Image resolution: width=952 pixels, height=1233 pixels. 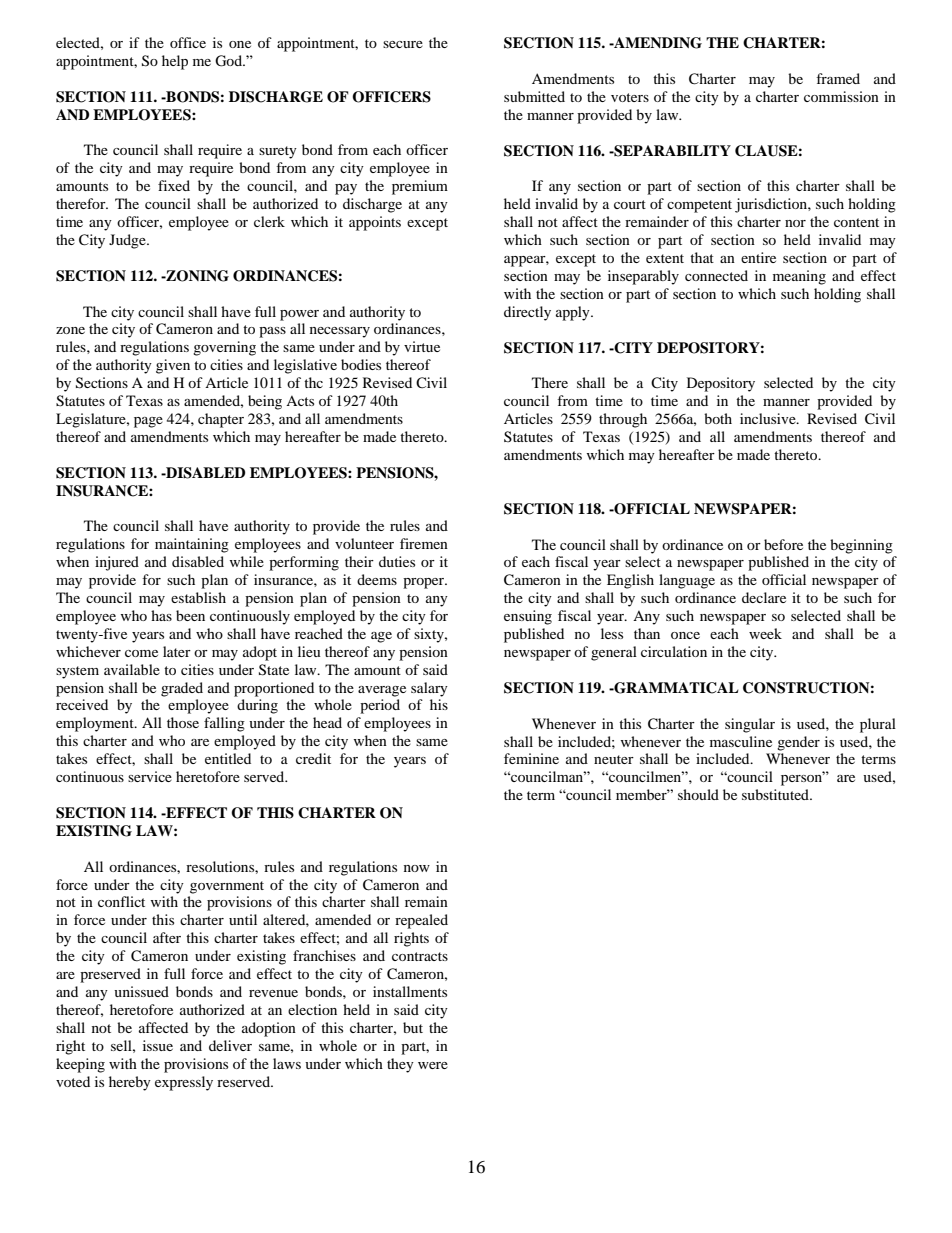 What do you see at coordinates (422, 346) in the image?
I see `virtue` at bounding box center [422, 346].
